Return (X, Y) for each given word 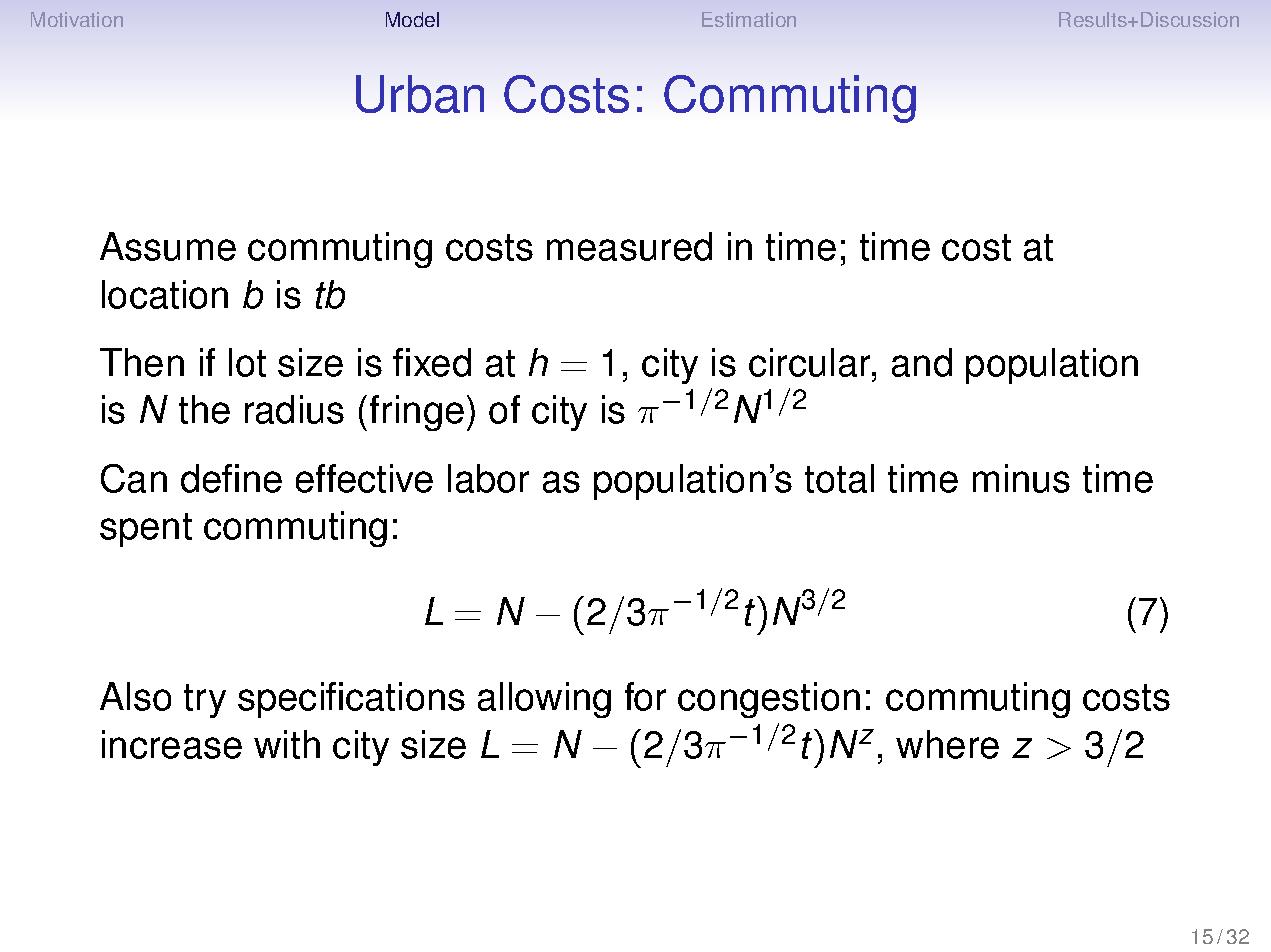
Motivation (77, 19)
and (922, 362)
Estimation (749, 19)
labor (488, 478)
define (231, 478)
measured (629, 246)
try (205, 701)
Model (412, 19)
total (839, 478)
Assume (168, 246)
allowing (544, 700)
